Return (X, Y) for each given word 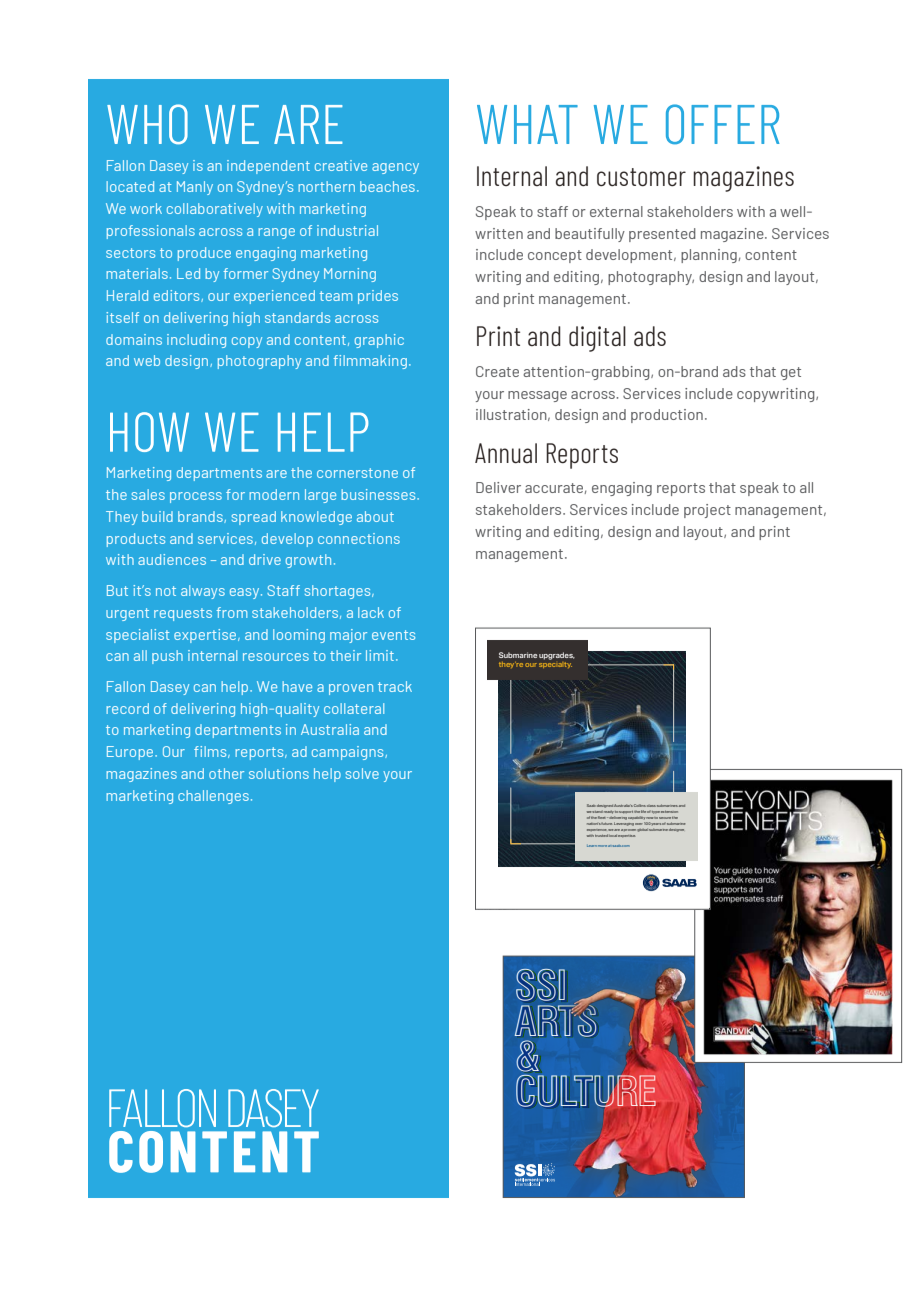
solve (362, 773)
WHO (147, 124)
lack (371, 612)
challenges (213, 797)
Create (497, 371)
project (707, 511)
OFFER (722, 124)
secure (665, 818)
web (147, 360)
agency (395, 168)
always (203, 592)
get (791, 373)
